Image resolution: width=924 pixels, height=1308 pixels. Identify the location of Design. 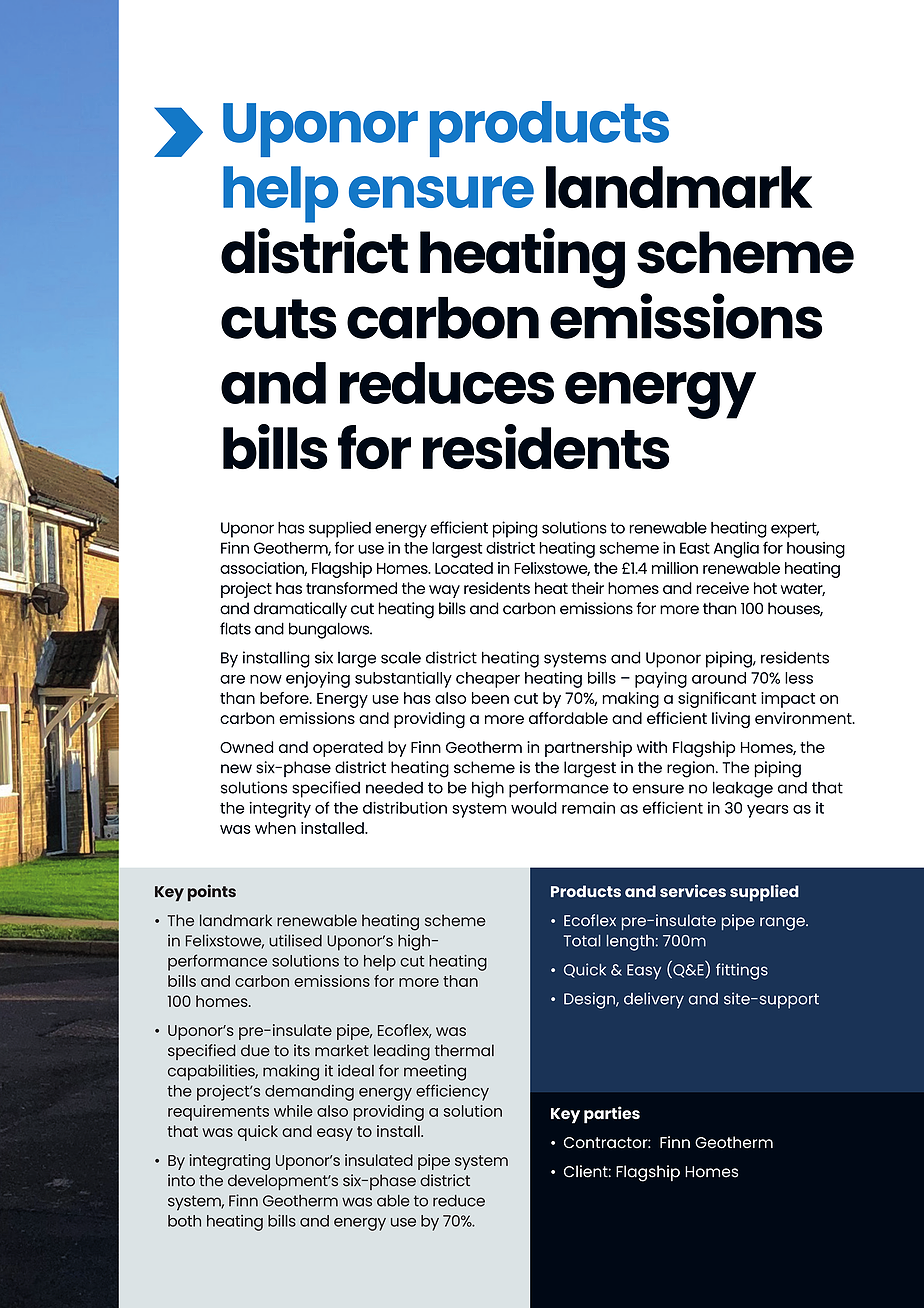
(590, 1000).
